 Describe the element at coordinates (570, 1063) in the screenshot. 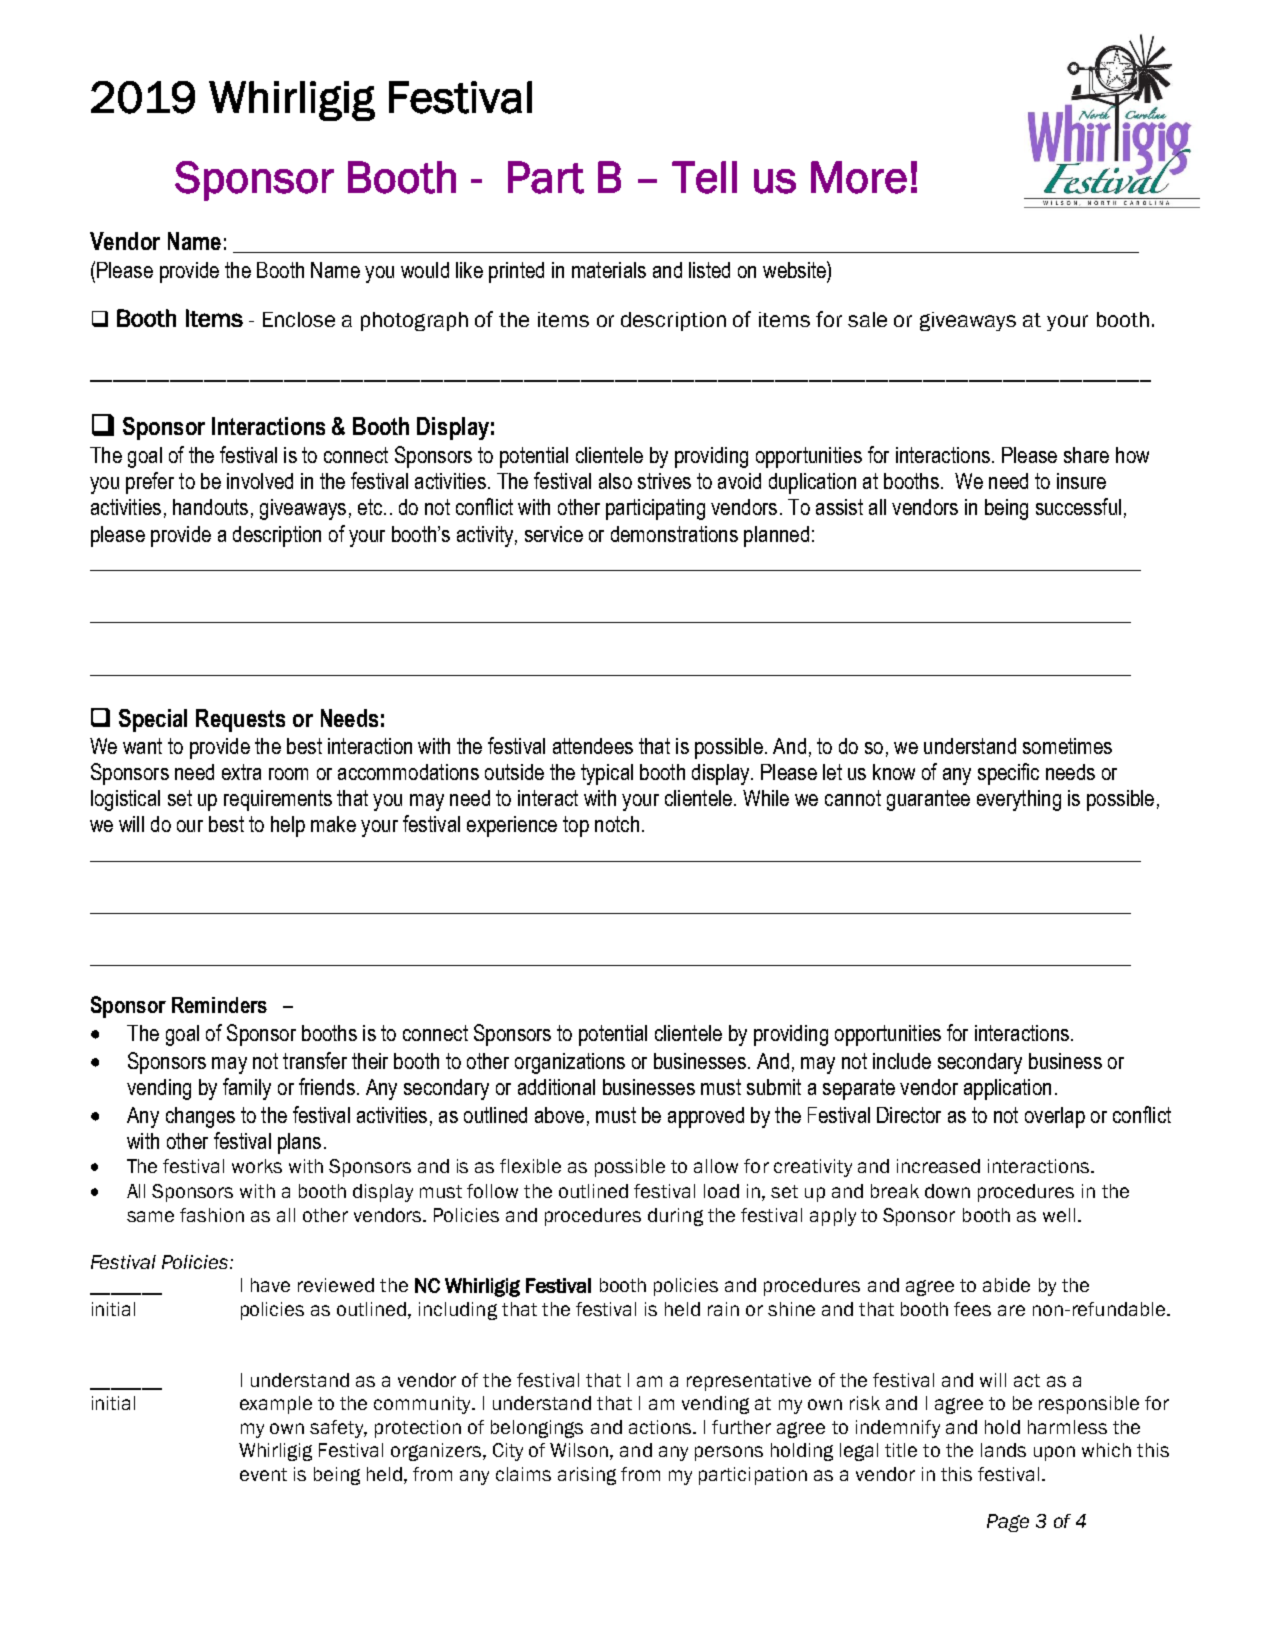

I see `organizations` at that location.
